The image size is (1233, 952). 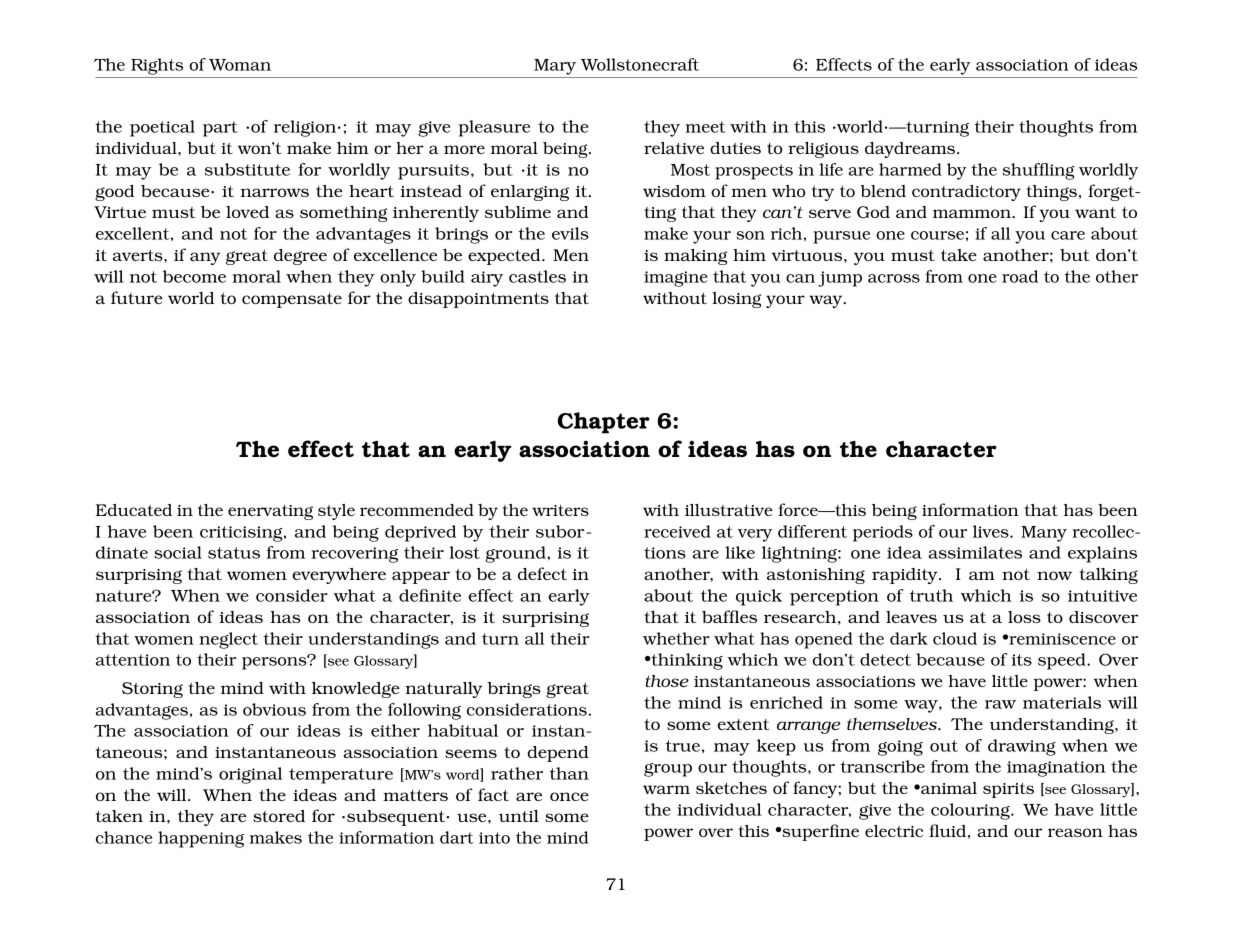 I want to click on Educated, so click(x=134, y=510).
